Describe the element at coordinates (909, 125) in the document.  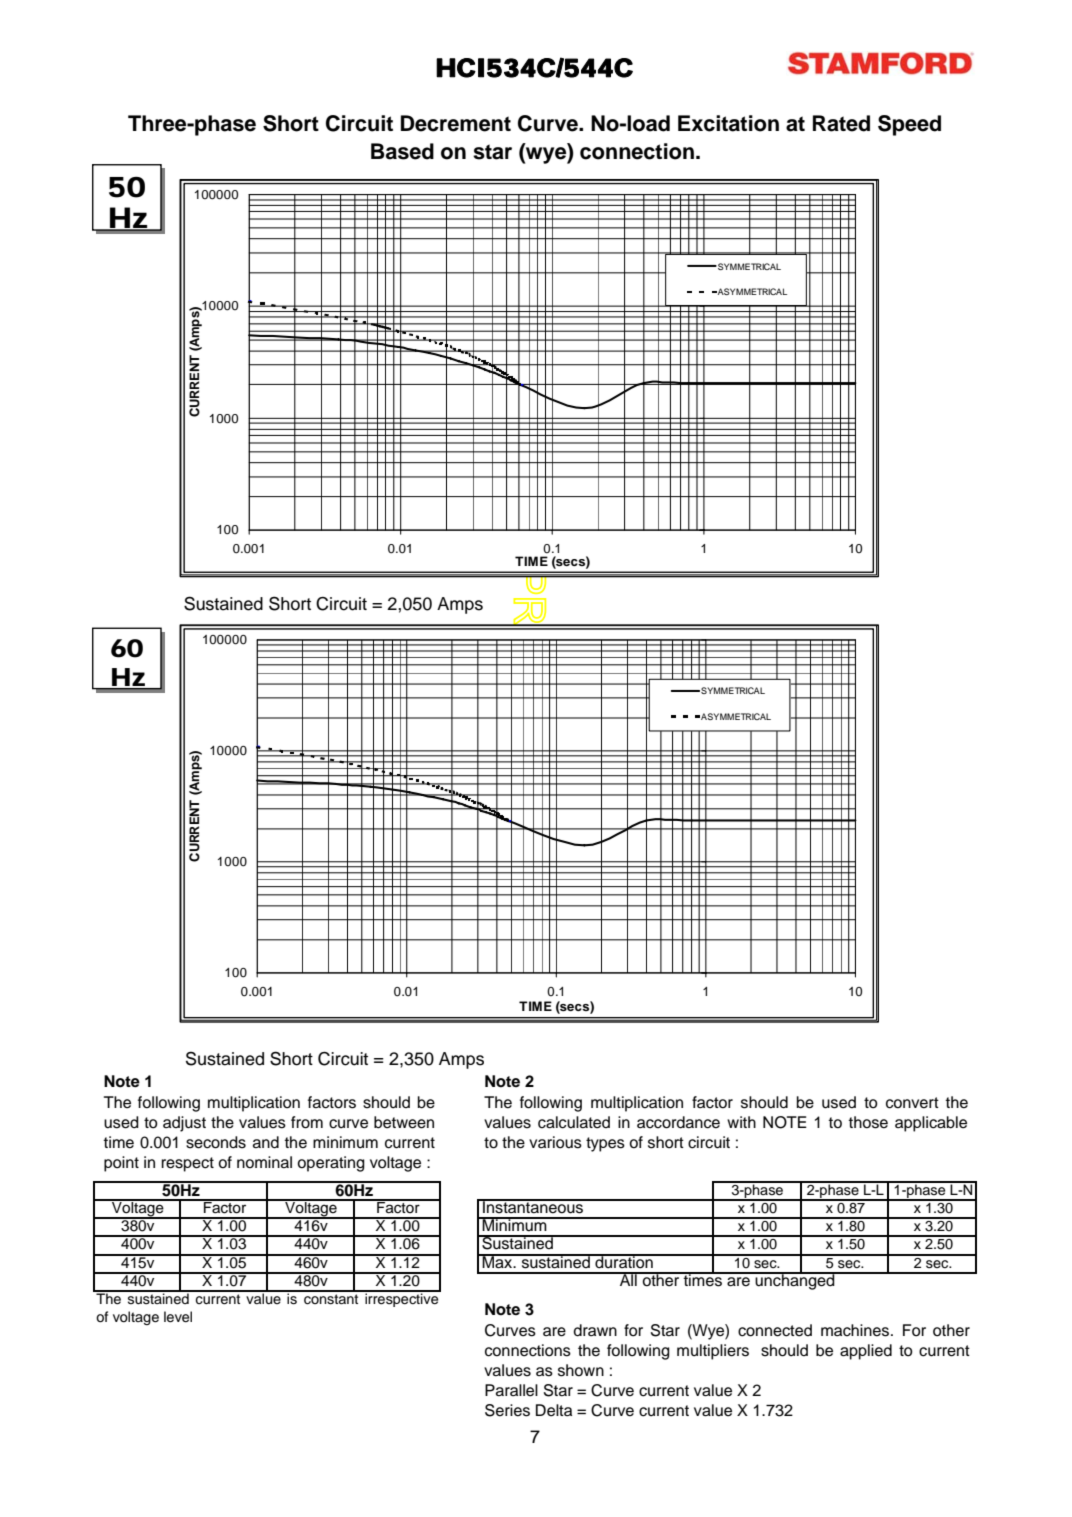
I see `Speed` at that location.
